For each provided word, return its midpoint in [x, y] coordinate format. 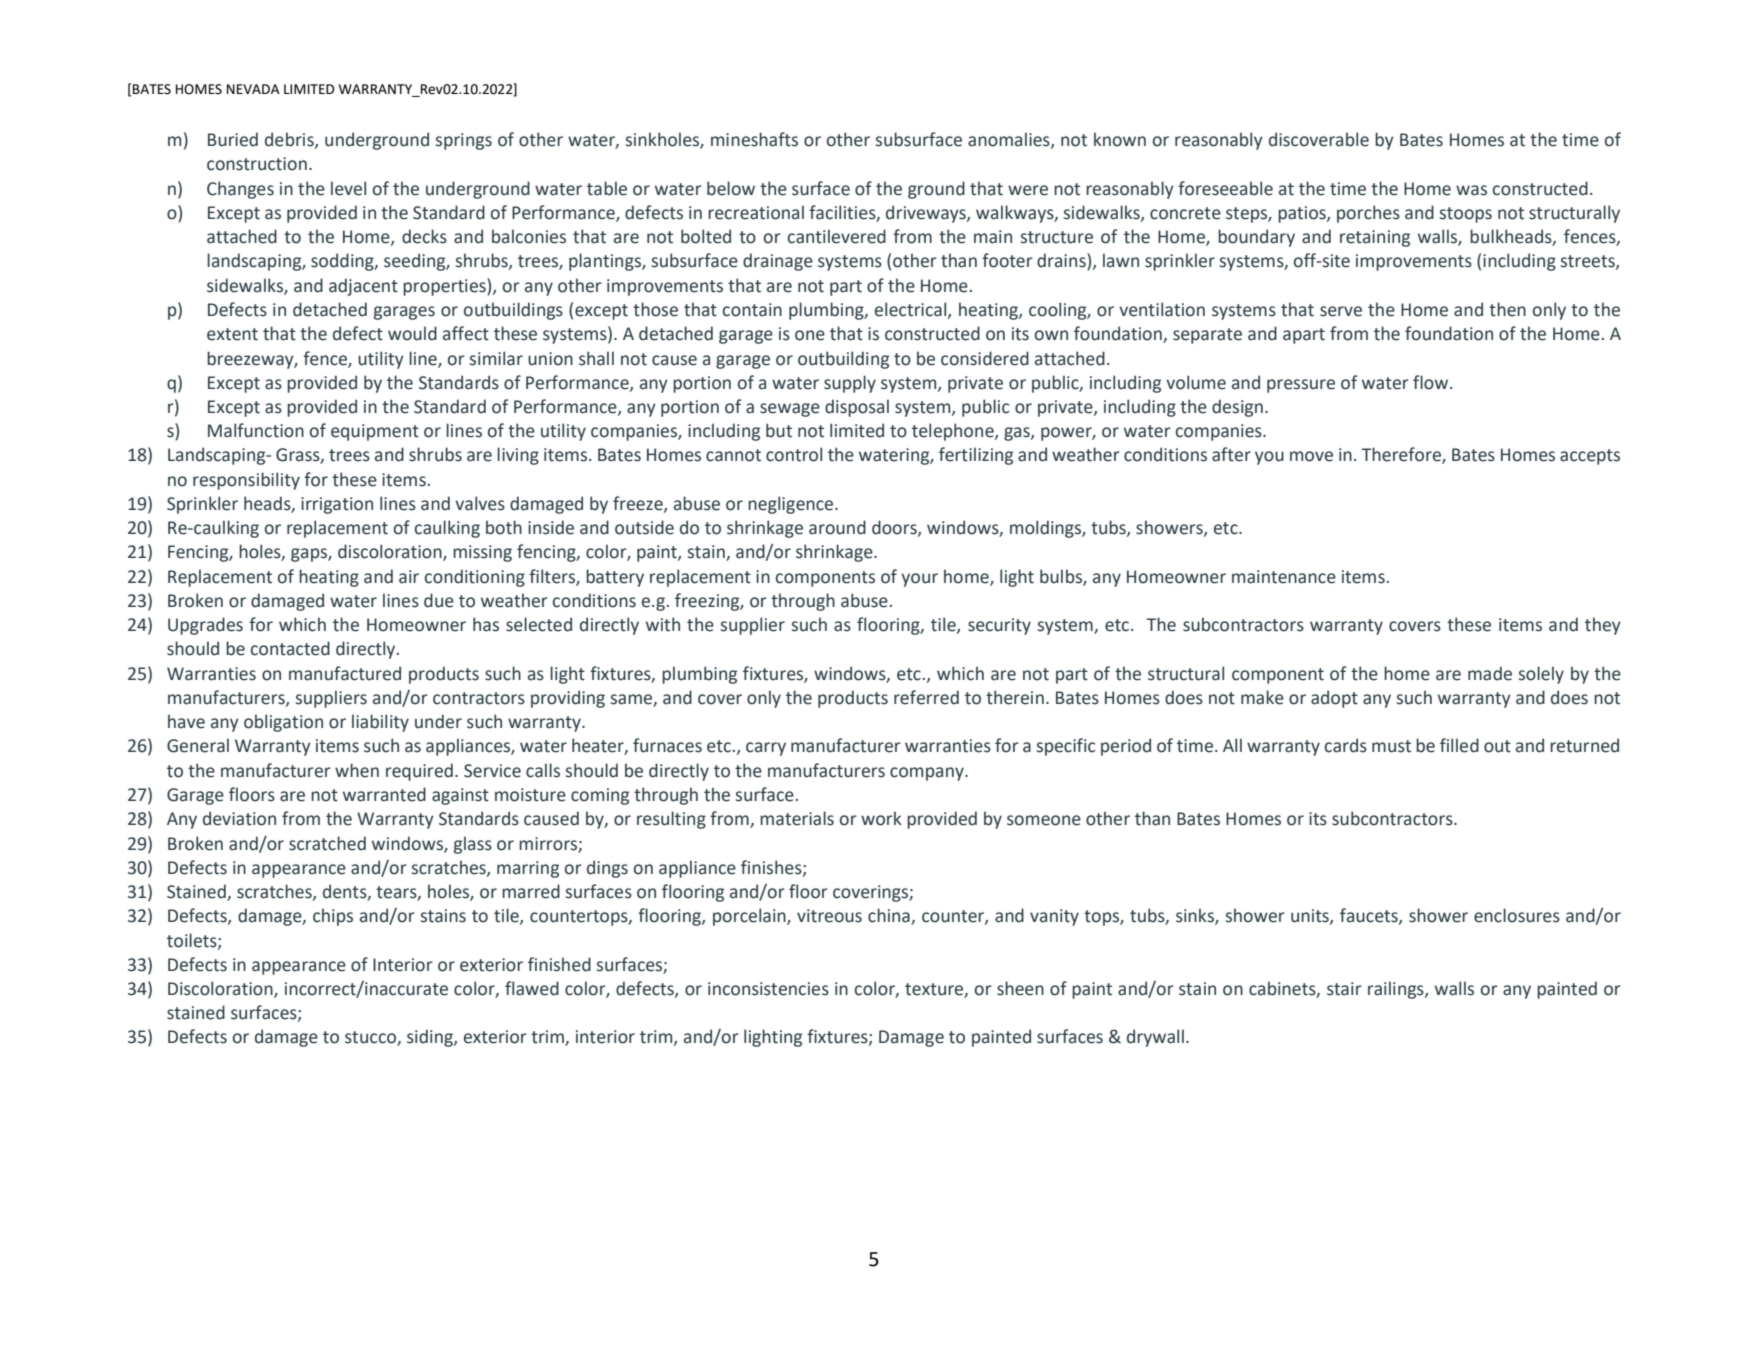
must [1391, 746]
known [1120, 139]
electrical [912, 310]
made [1490, 673]
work [881, 818]
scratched [327, 843]
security [999, 626]
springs [464, 141]
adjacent [363, 287]
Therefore [1402, 455]
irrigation [337, 505]
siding [431, 1038]
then [1507, 309]
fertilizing [976, 456]
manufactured [345, 673]
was [1471, 190]
